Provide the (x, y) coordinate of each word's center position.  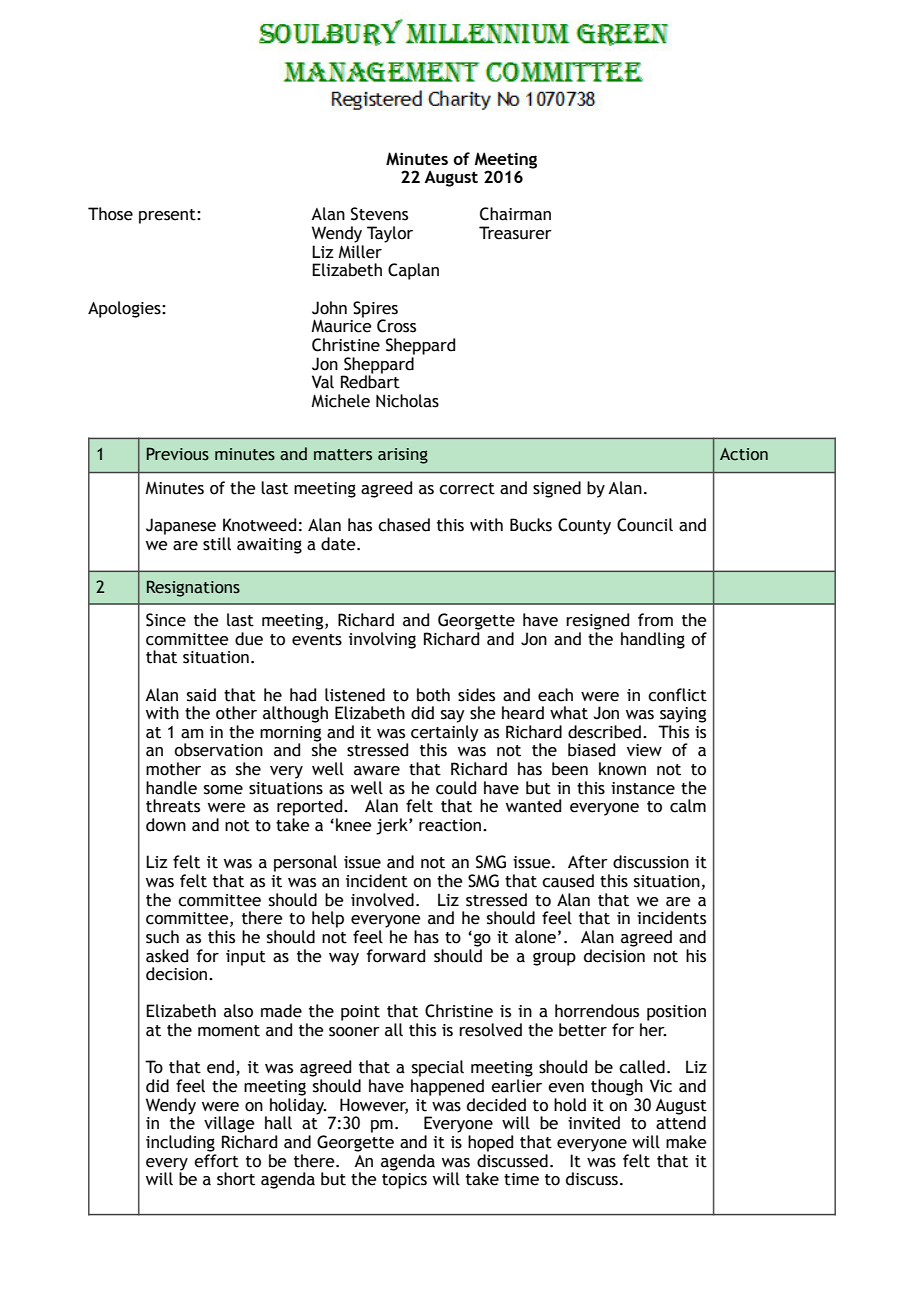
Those (110, 214)
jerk (393, 826)
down (166, 825)
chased (404, 525)
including (180, 1143)
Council (645, 525)
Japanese (181, 526)
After (588, 862)
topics (404, 1179)
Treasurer (515, 233)
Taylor (390, 234)
